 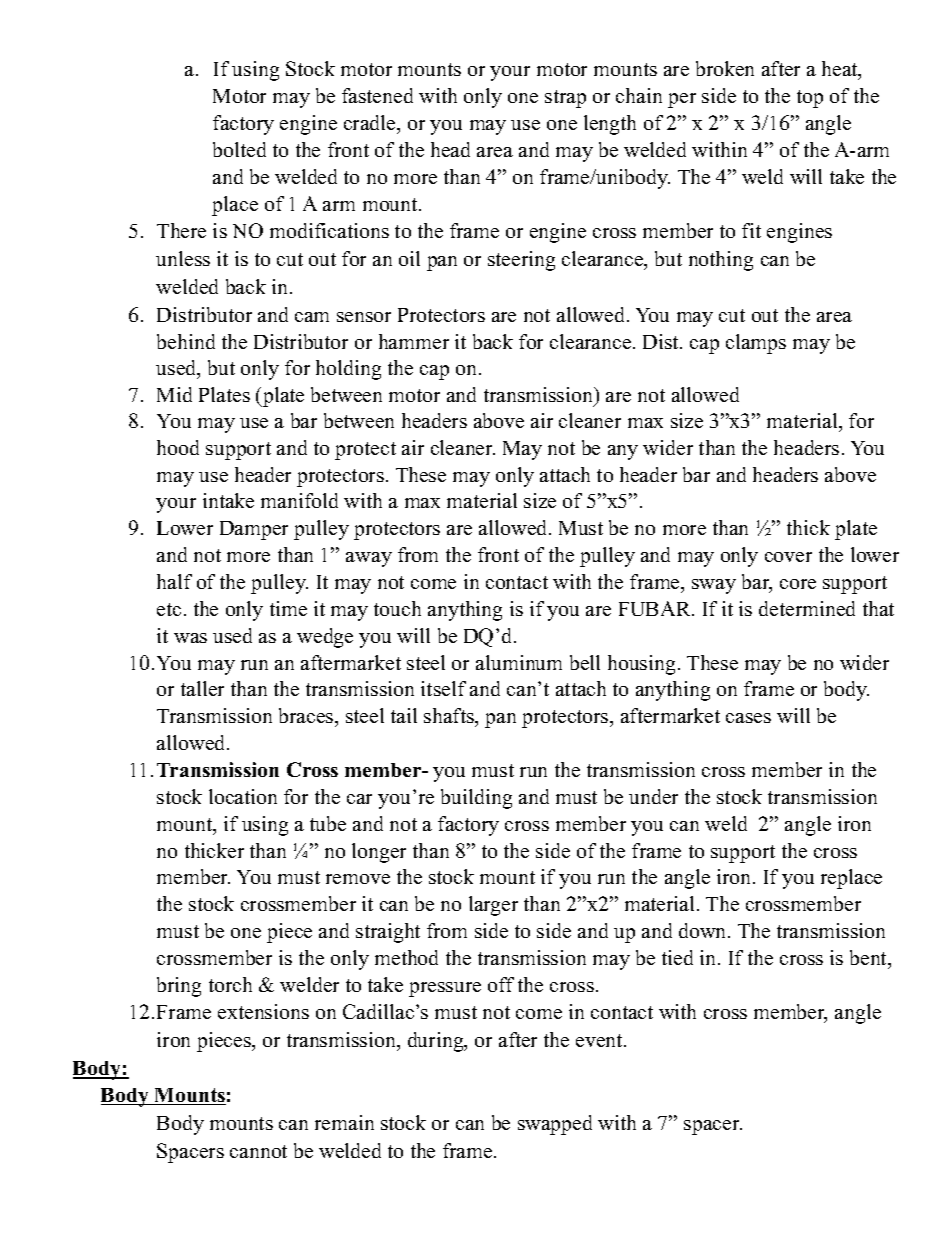 I want to click on determined, so click(x=807, y=608).
